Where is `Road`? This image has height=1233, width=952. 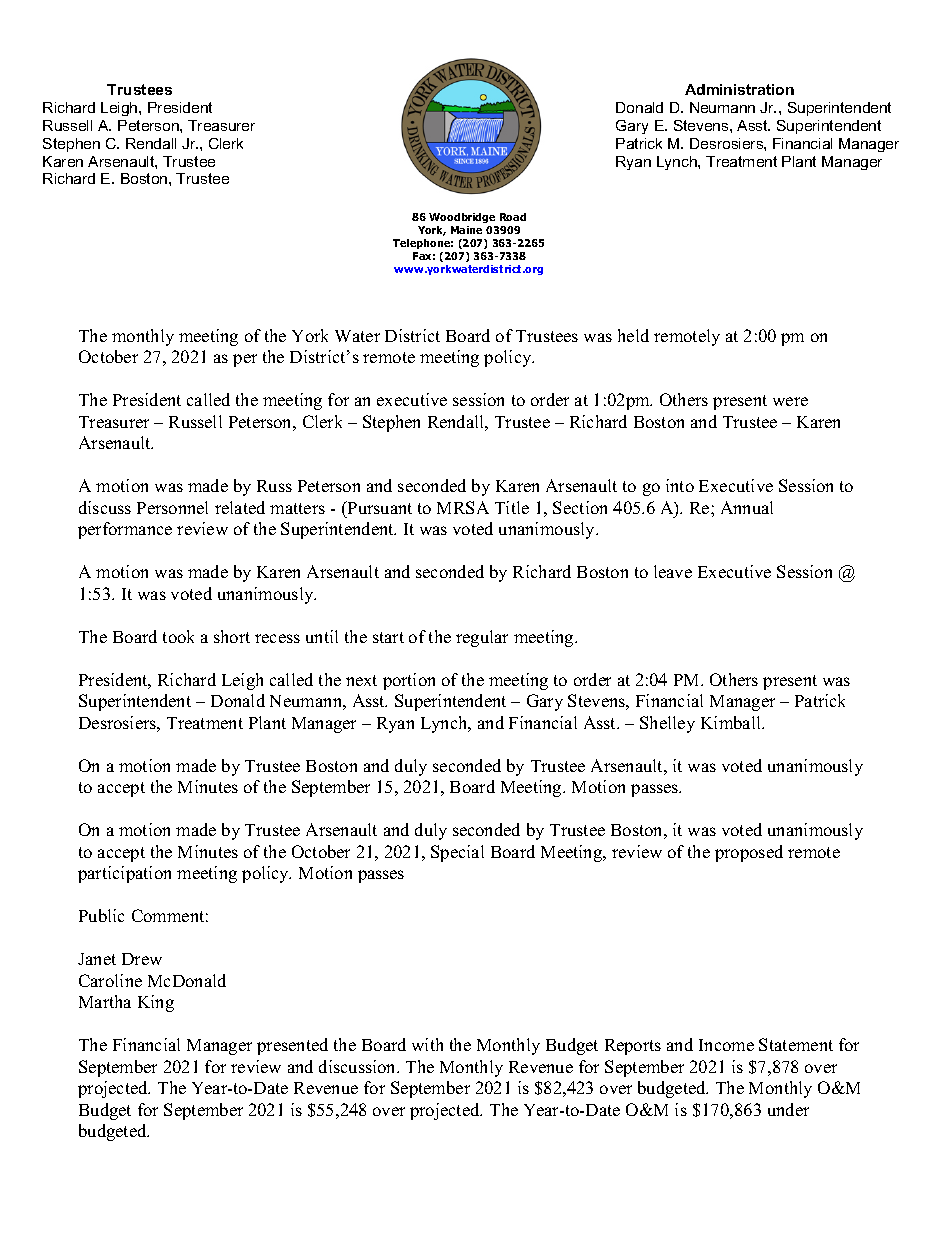 Road is located at coordinates (513, 217).
